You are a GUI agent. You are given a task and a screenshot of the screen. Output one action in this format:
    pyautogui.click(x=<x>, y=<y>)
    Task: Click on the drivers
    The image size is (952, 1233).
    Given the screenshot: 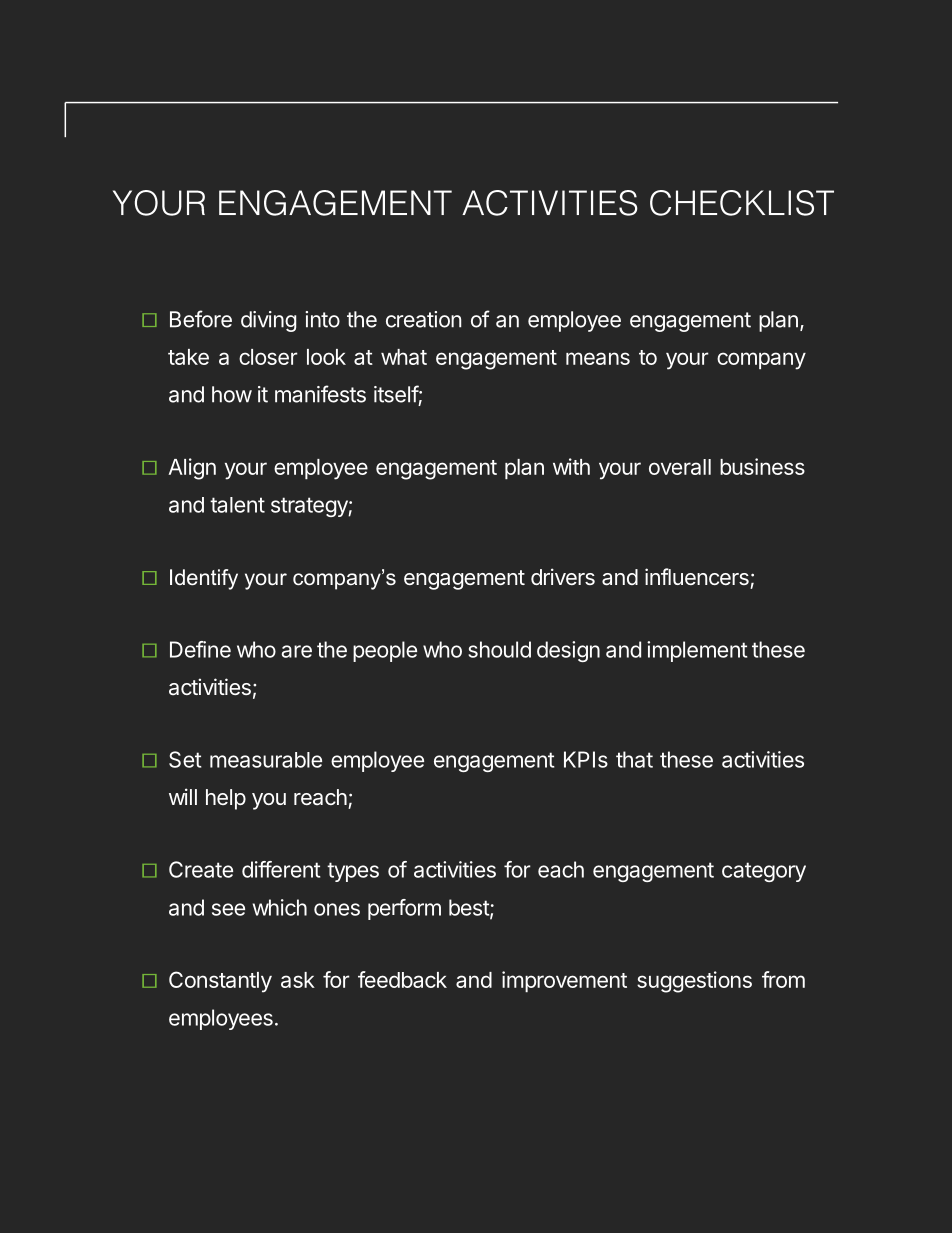 What is the action you would take?
    pyautogui.click(x=563, y=576)
